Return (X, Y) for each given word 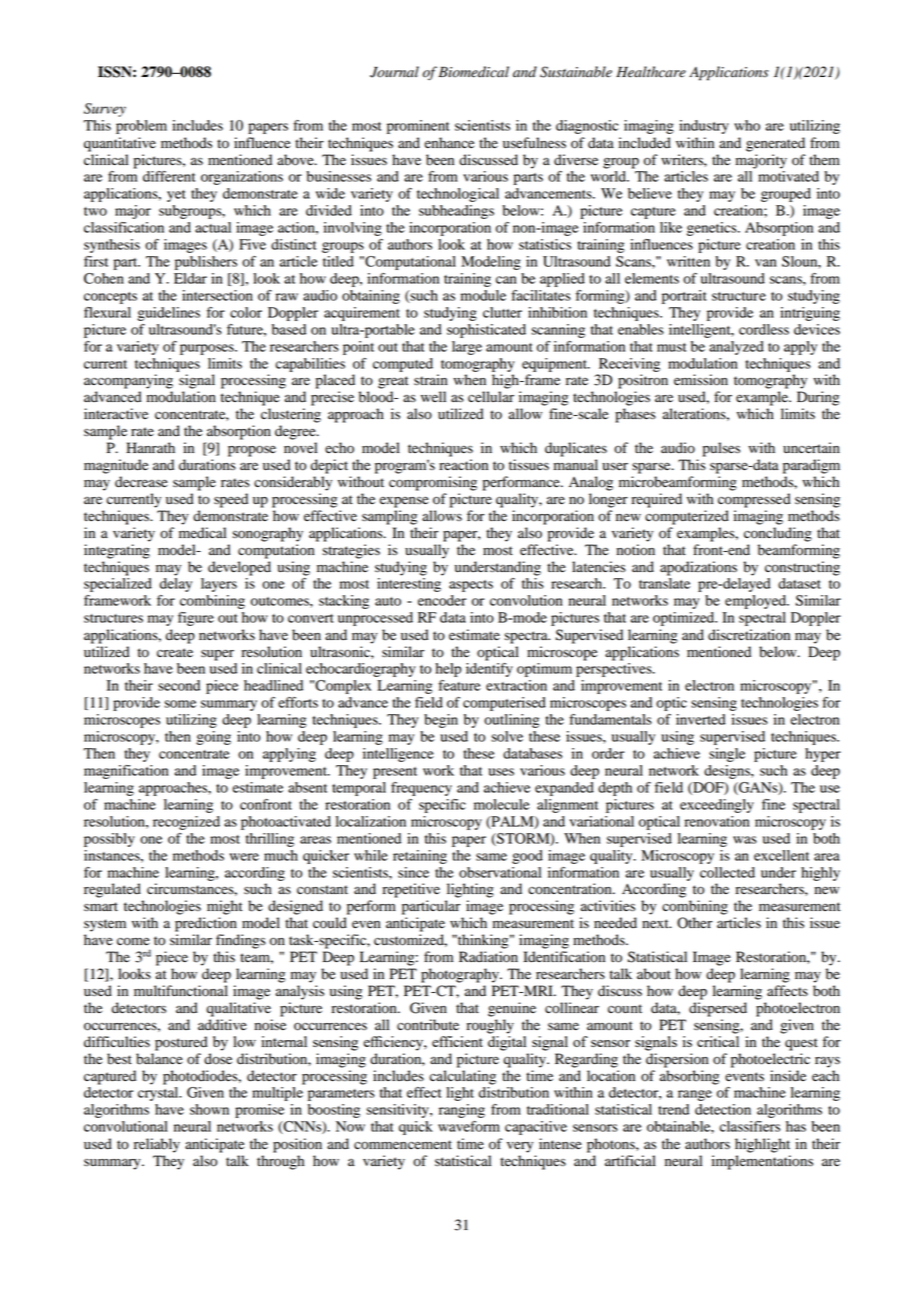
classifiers (750, 1126)
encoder (442, 600)
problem (141, 127)
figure (196, 619)
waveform (469, 1126)
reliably (157, 1145)
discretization (749, 635)
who (747, 125)
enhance (449, 142)
